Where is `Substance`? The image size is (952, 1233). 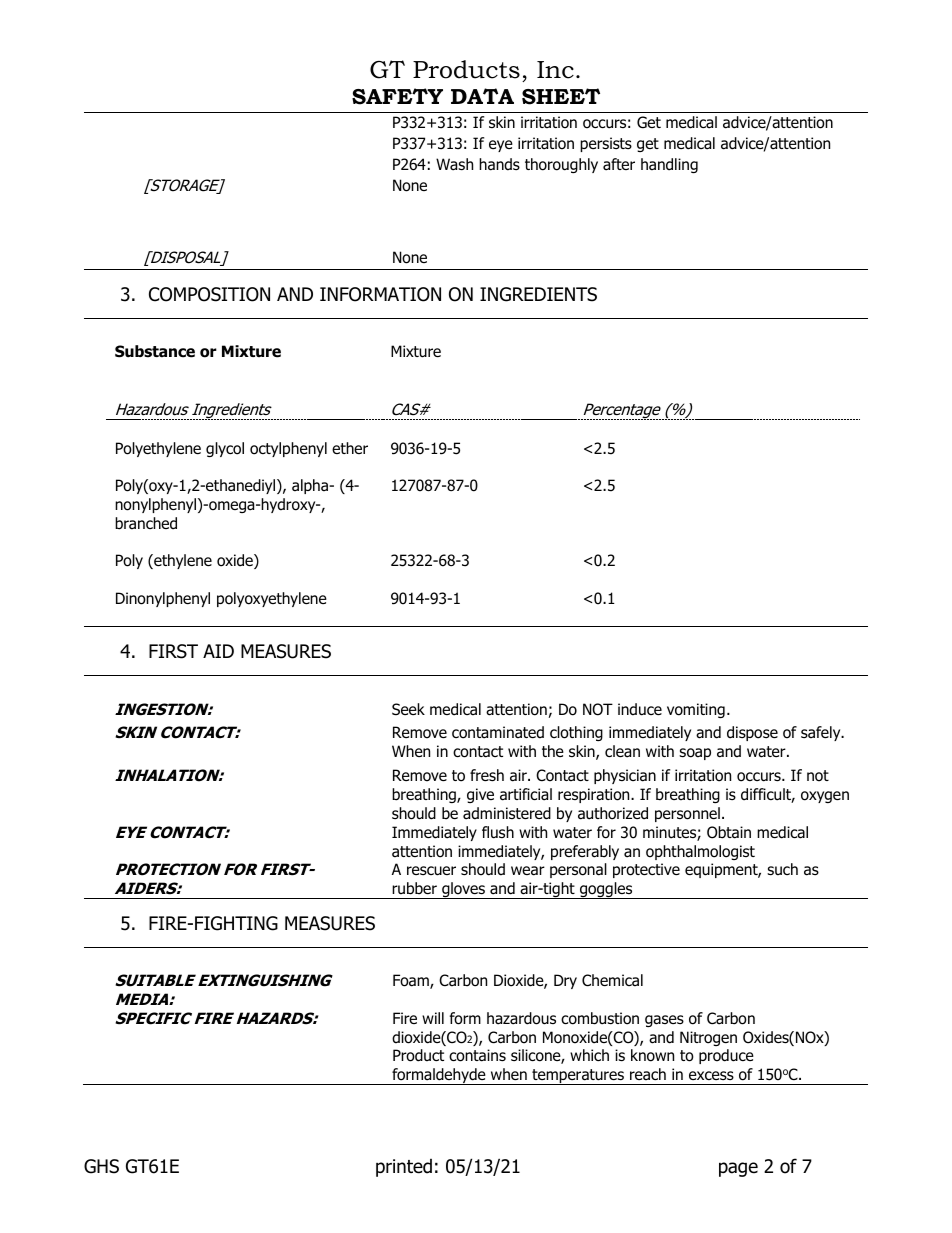
Substance is located at coordinates (155, 351).
